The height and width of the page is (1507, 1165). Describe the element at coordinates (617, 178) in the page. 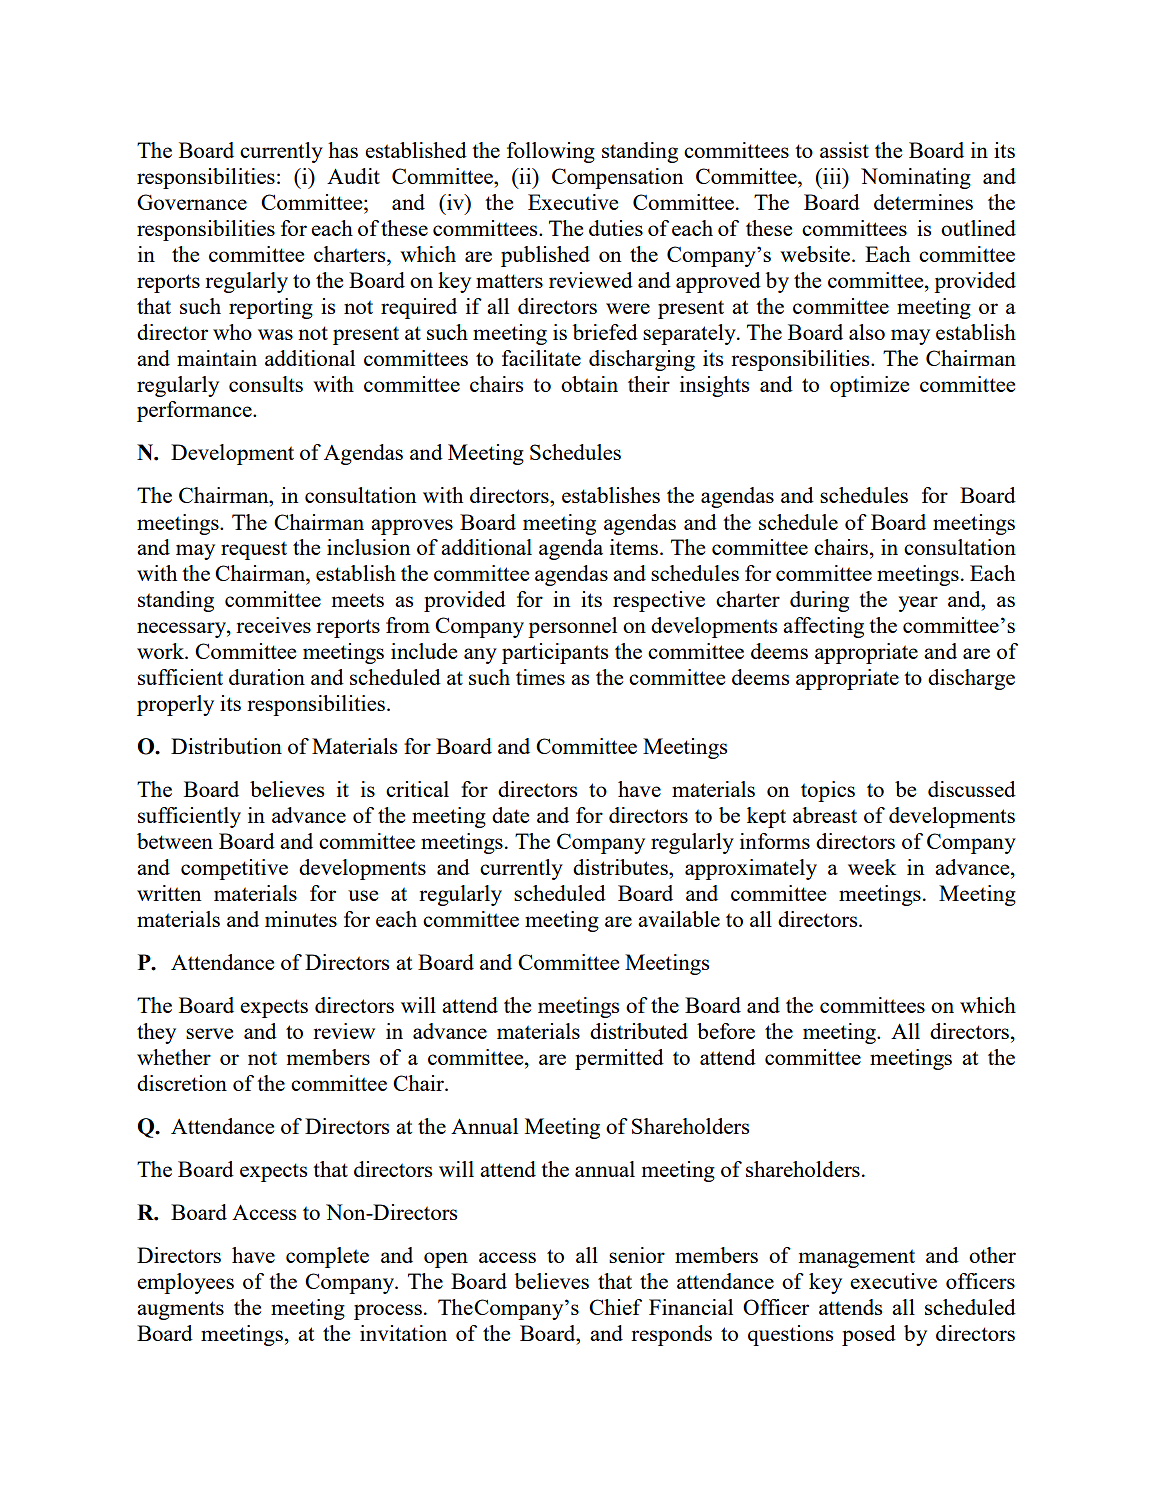

I see `Compensation` at that location.
